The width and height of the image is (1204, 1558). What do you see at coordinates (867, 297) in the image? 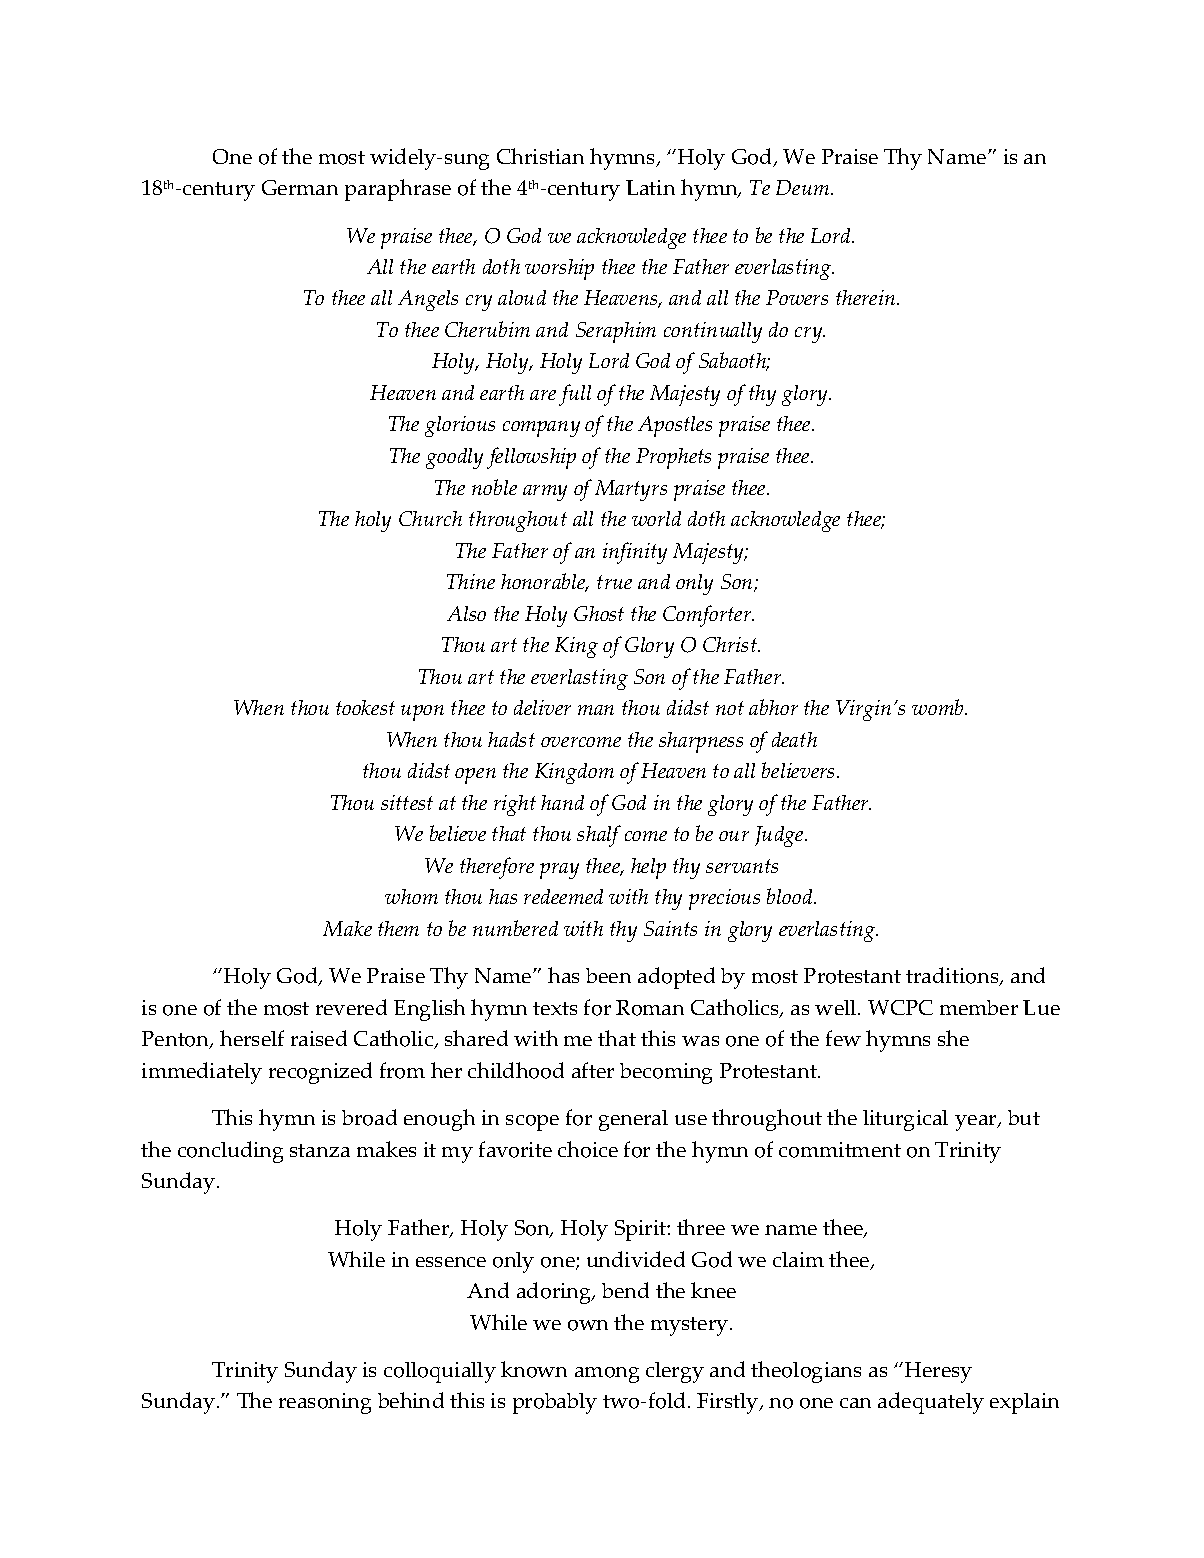
I see `therein` at bounding box center [867, 297].
